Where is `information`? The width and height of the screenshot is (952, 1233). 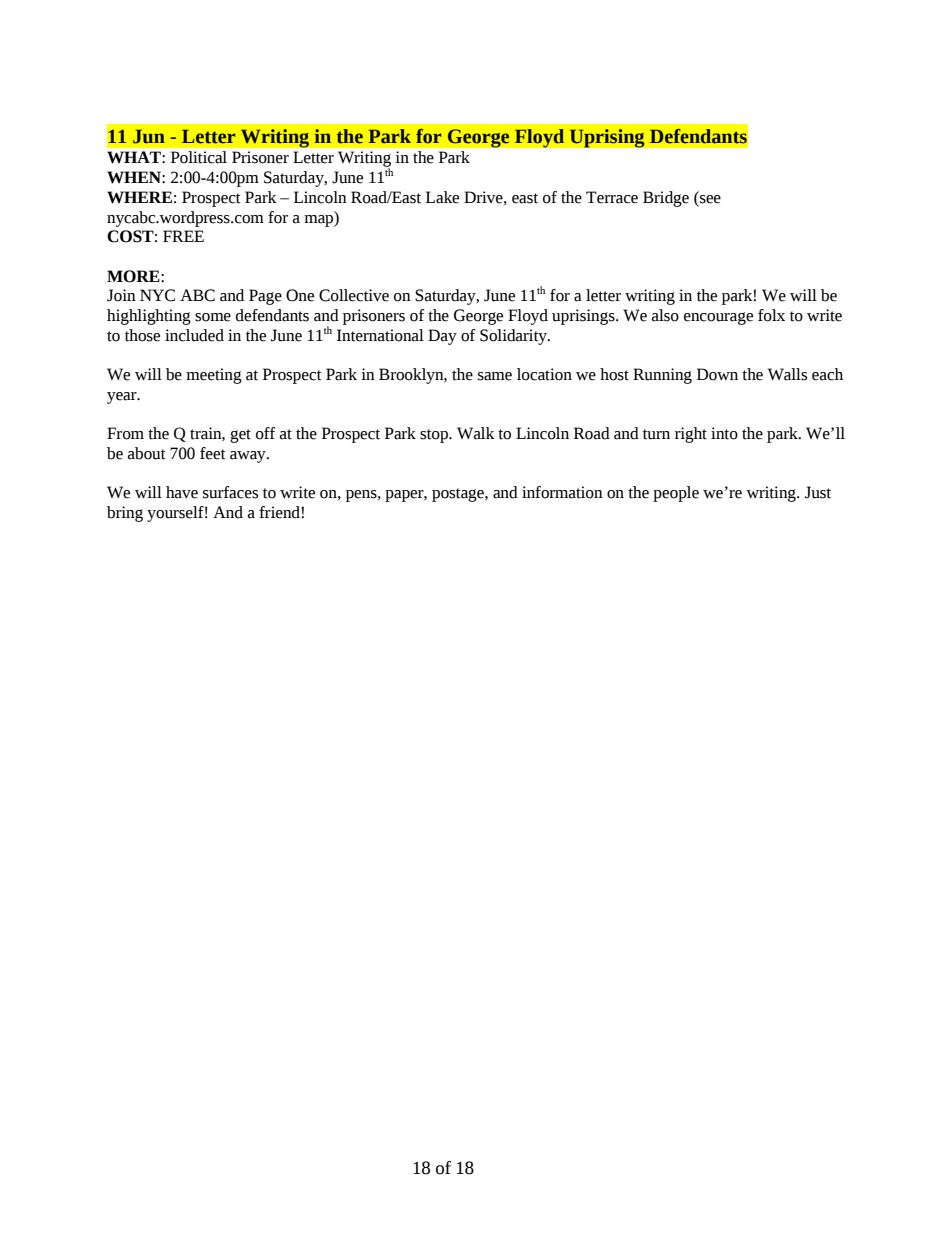 information is located at coordinates (562, 492).
